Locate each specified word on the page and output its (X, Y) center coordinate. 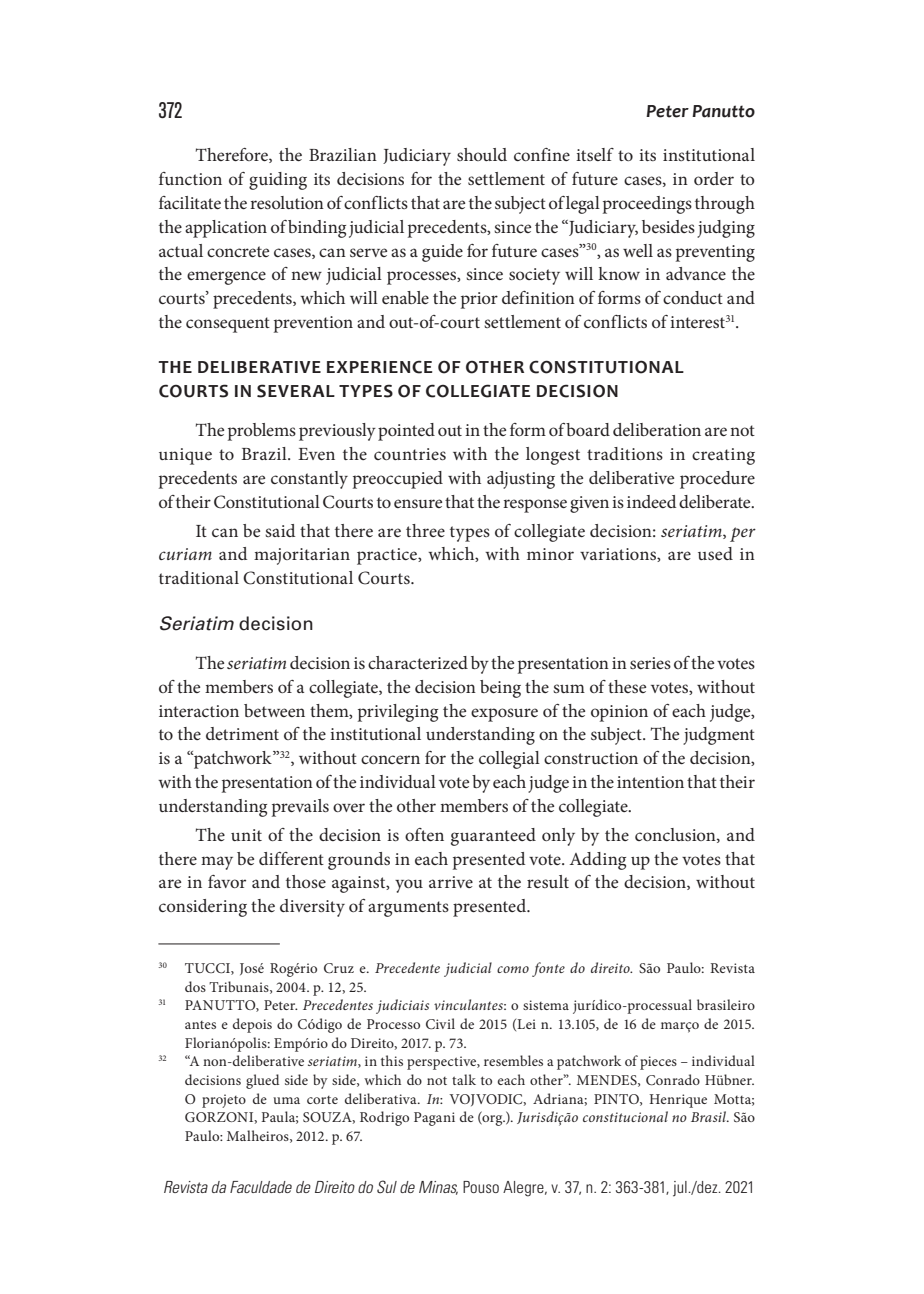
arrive (451, 882)
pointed (406, 432)
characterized (418, 662)
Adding (598, 861)
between (274, 710)
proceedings (647, 205)
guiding (278, 181)
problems (262, 432)
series (650, 663)
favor (227, 881)
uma (286, 1100)
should (482, 154)
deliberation (657, 429)
